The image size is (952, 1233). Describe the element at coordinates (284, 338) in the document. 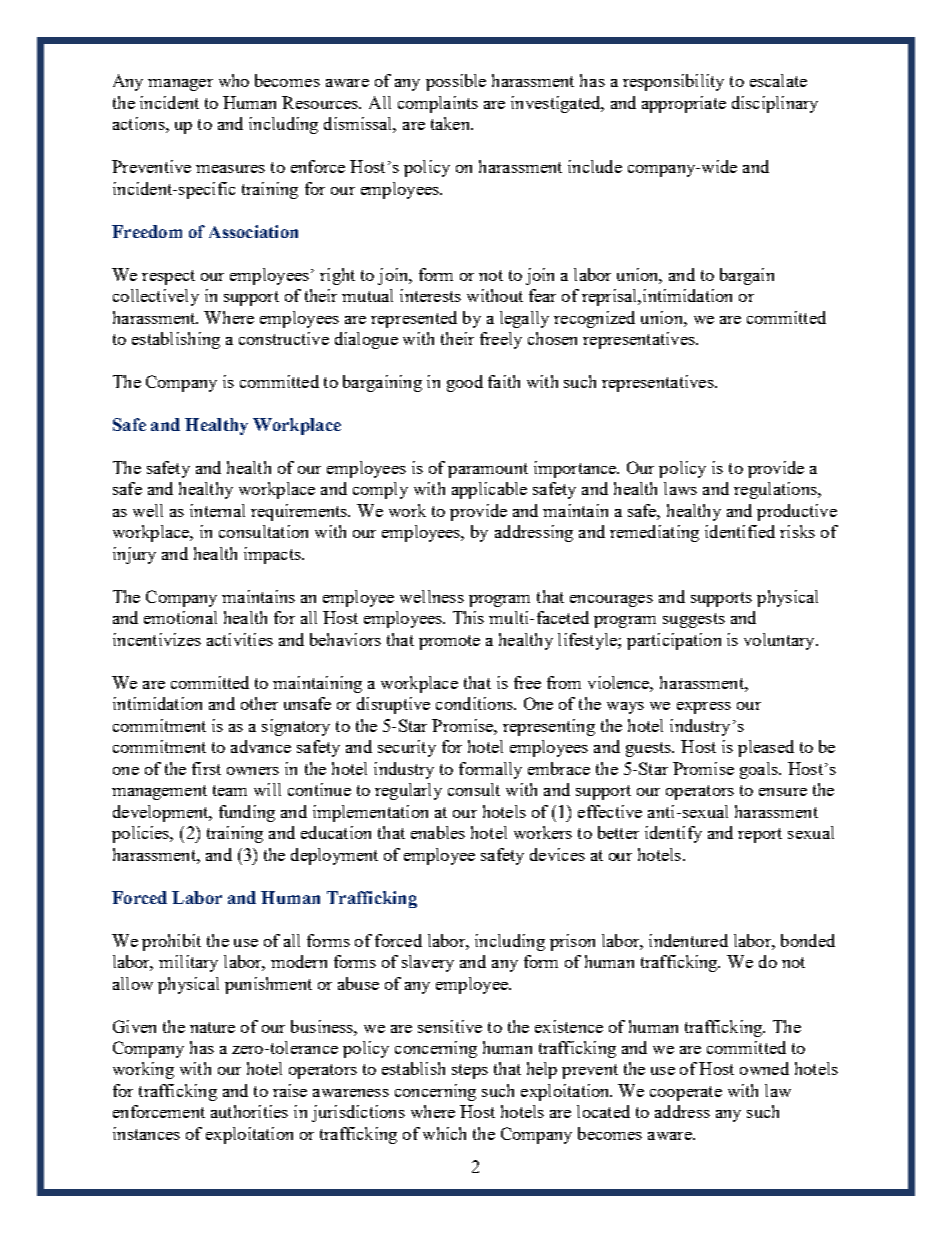

I see `constructive` at that location.
